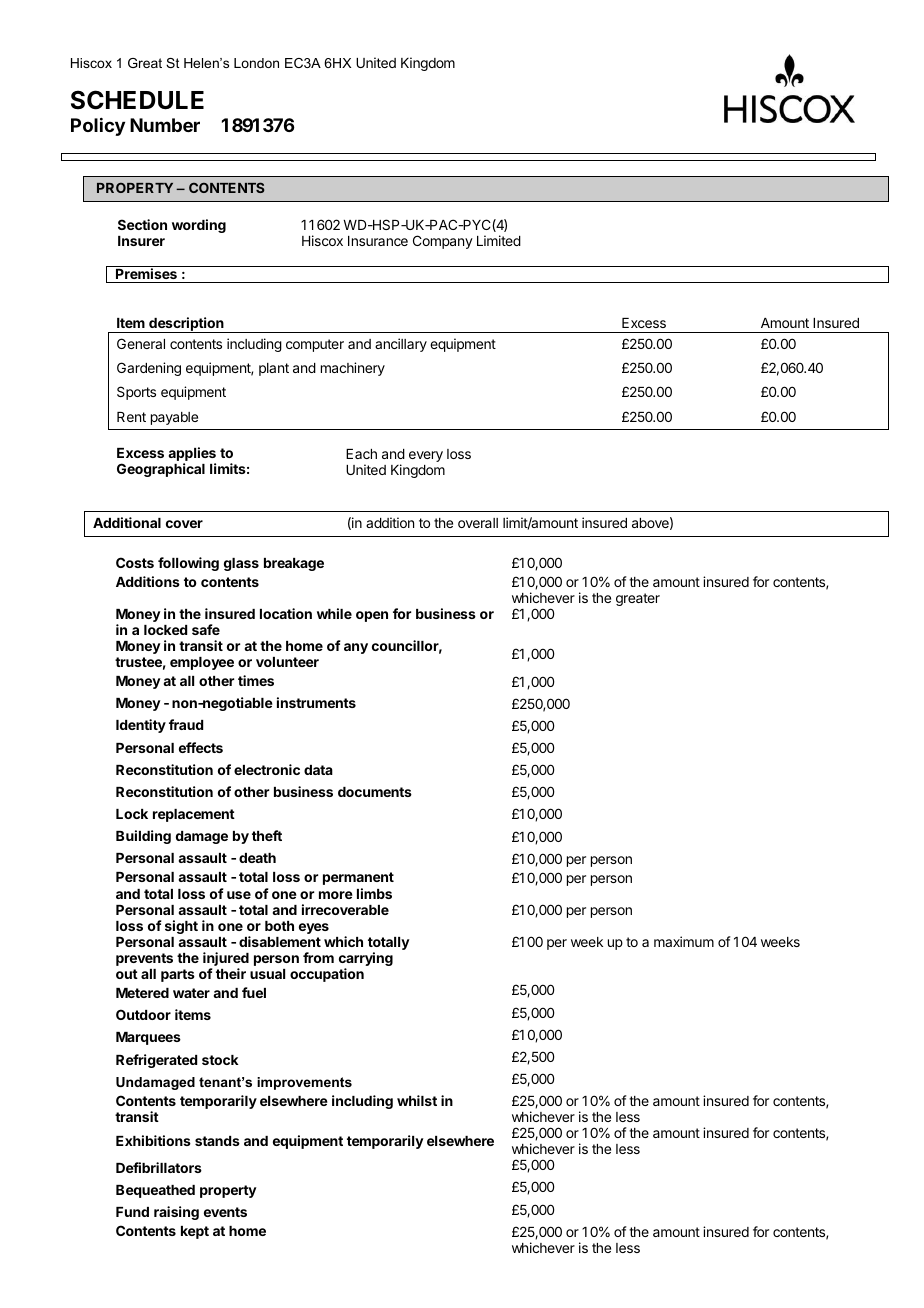 The width and height of the image is (924, 1308). What do you see at coordinates (684, 941) in the image?
I see `maximum` at bounding box center [684, 941].
